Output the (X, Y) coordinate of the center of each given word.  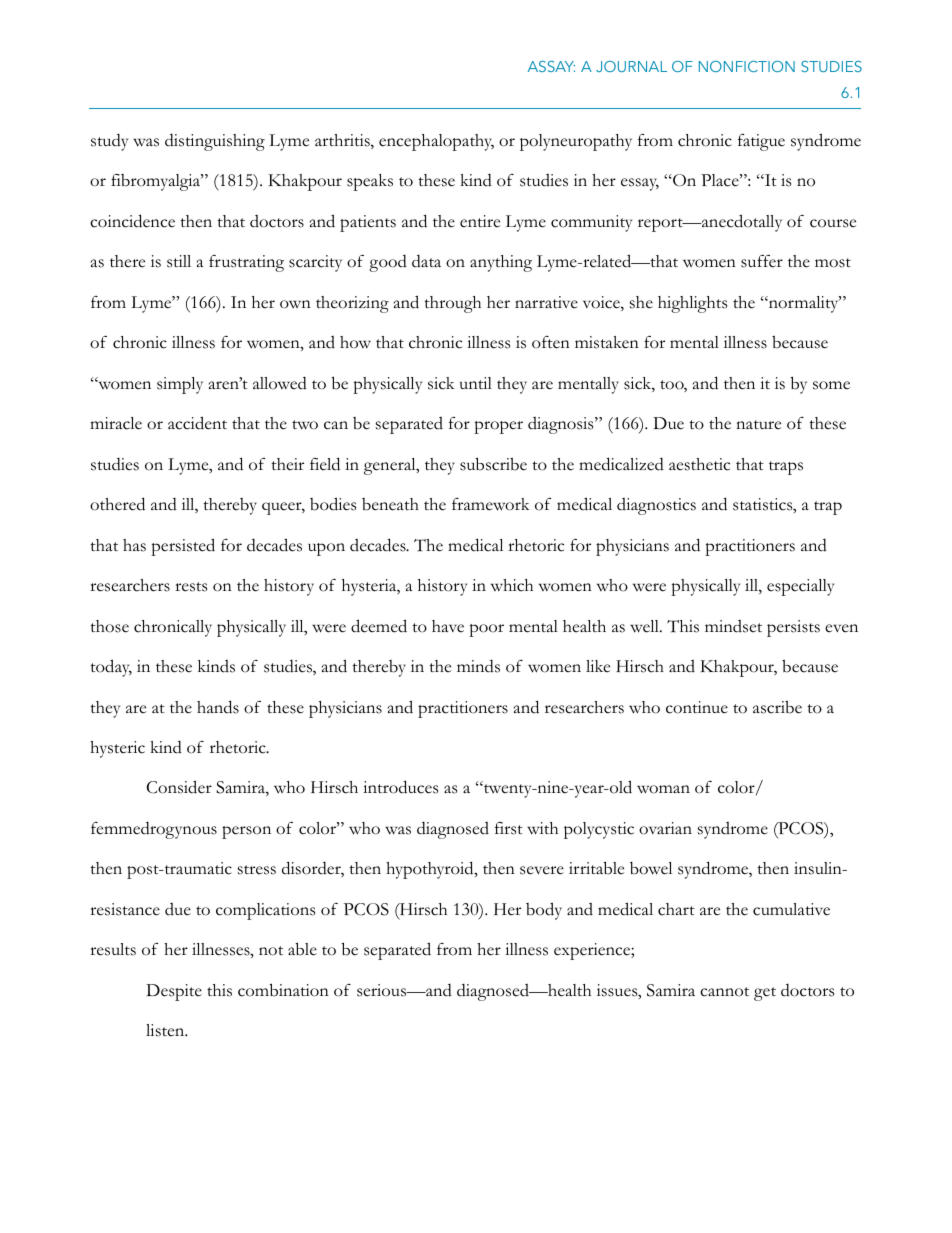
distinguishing (215, 142)
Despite (174, 992)
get (765, 994)
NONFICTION (747, 66)
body (544, 911)
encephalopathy (436, 142)
